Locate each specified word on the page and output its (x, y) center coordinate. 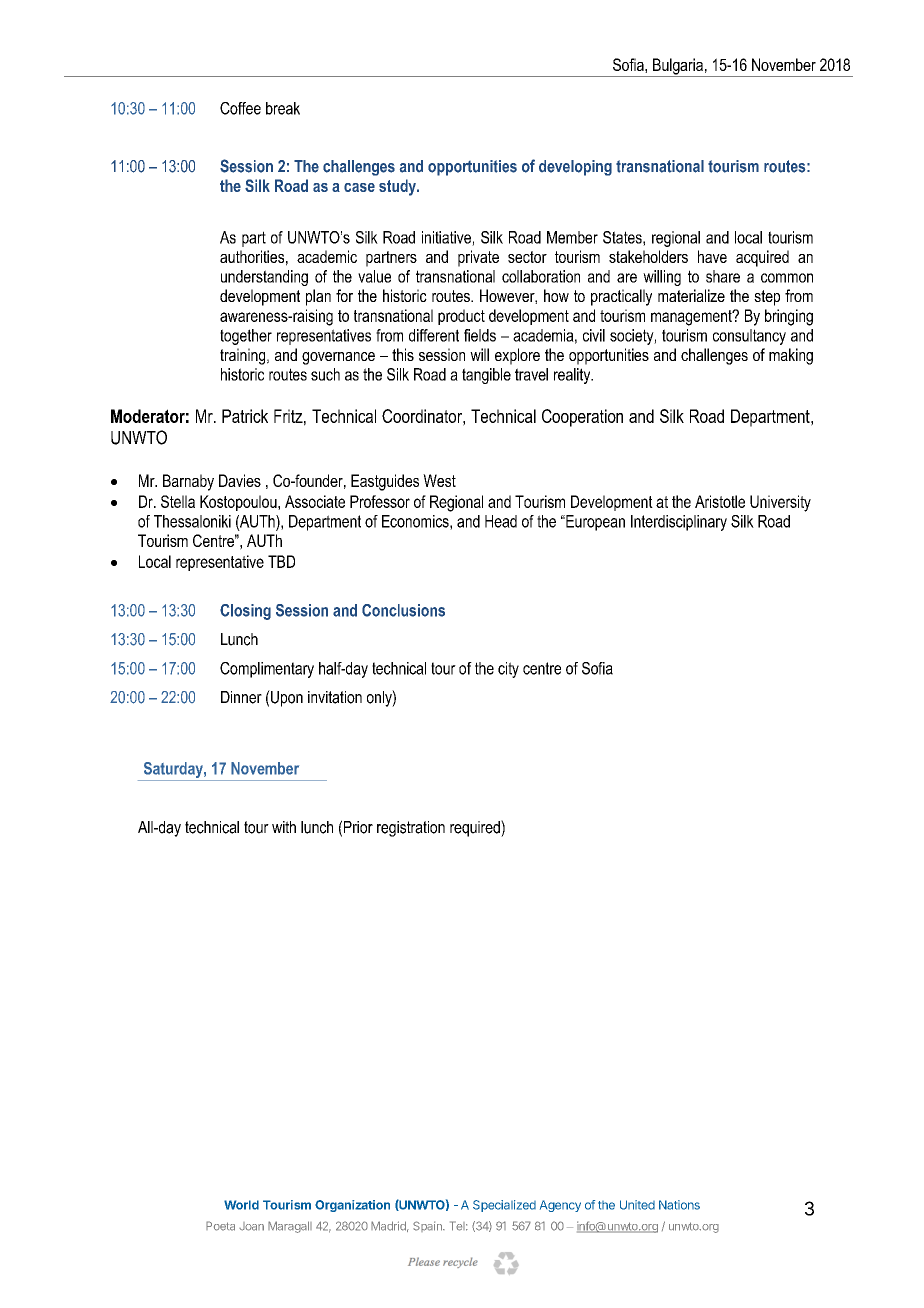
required (476, 828)
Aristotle (720, 501)
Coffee (240, 108)
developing (575, 168)
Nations (679, 1205)
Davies (240, 480)
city (508, 670)
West (439, 480)
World (241, 1205)
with (284, 827)
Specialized (504, 1206)
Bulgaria (678, 67)
